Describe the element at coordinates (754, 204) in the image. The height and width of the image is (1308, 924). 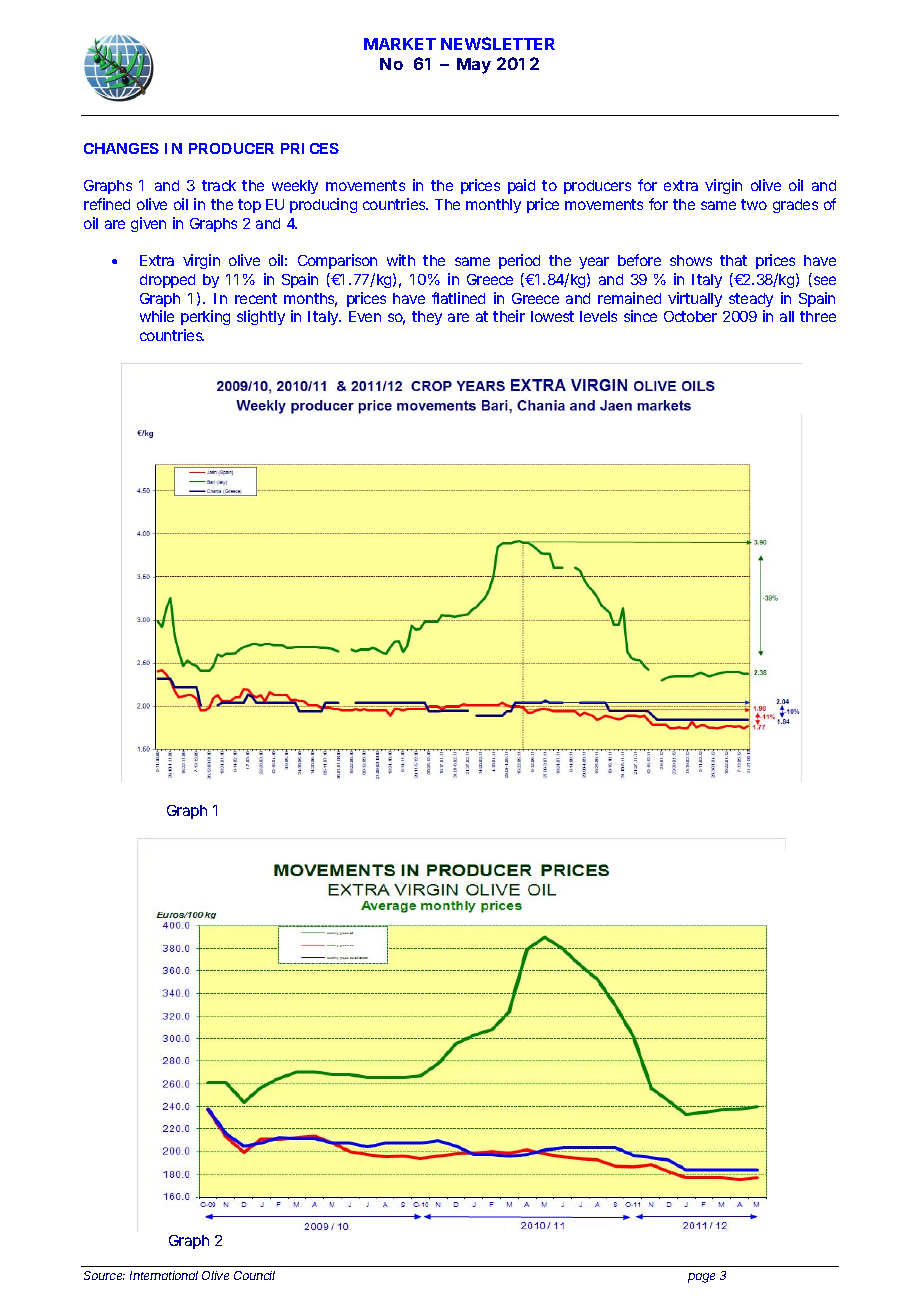
I see `two` at that location.
